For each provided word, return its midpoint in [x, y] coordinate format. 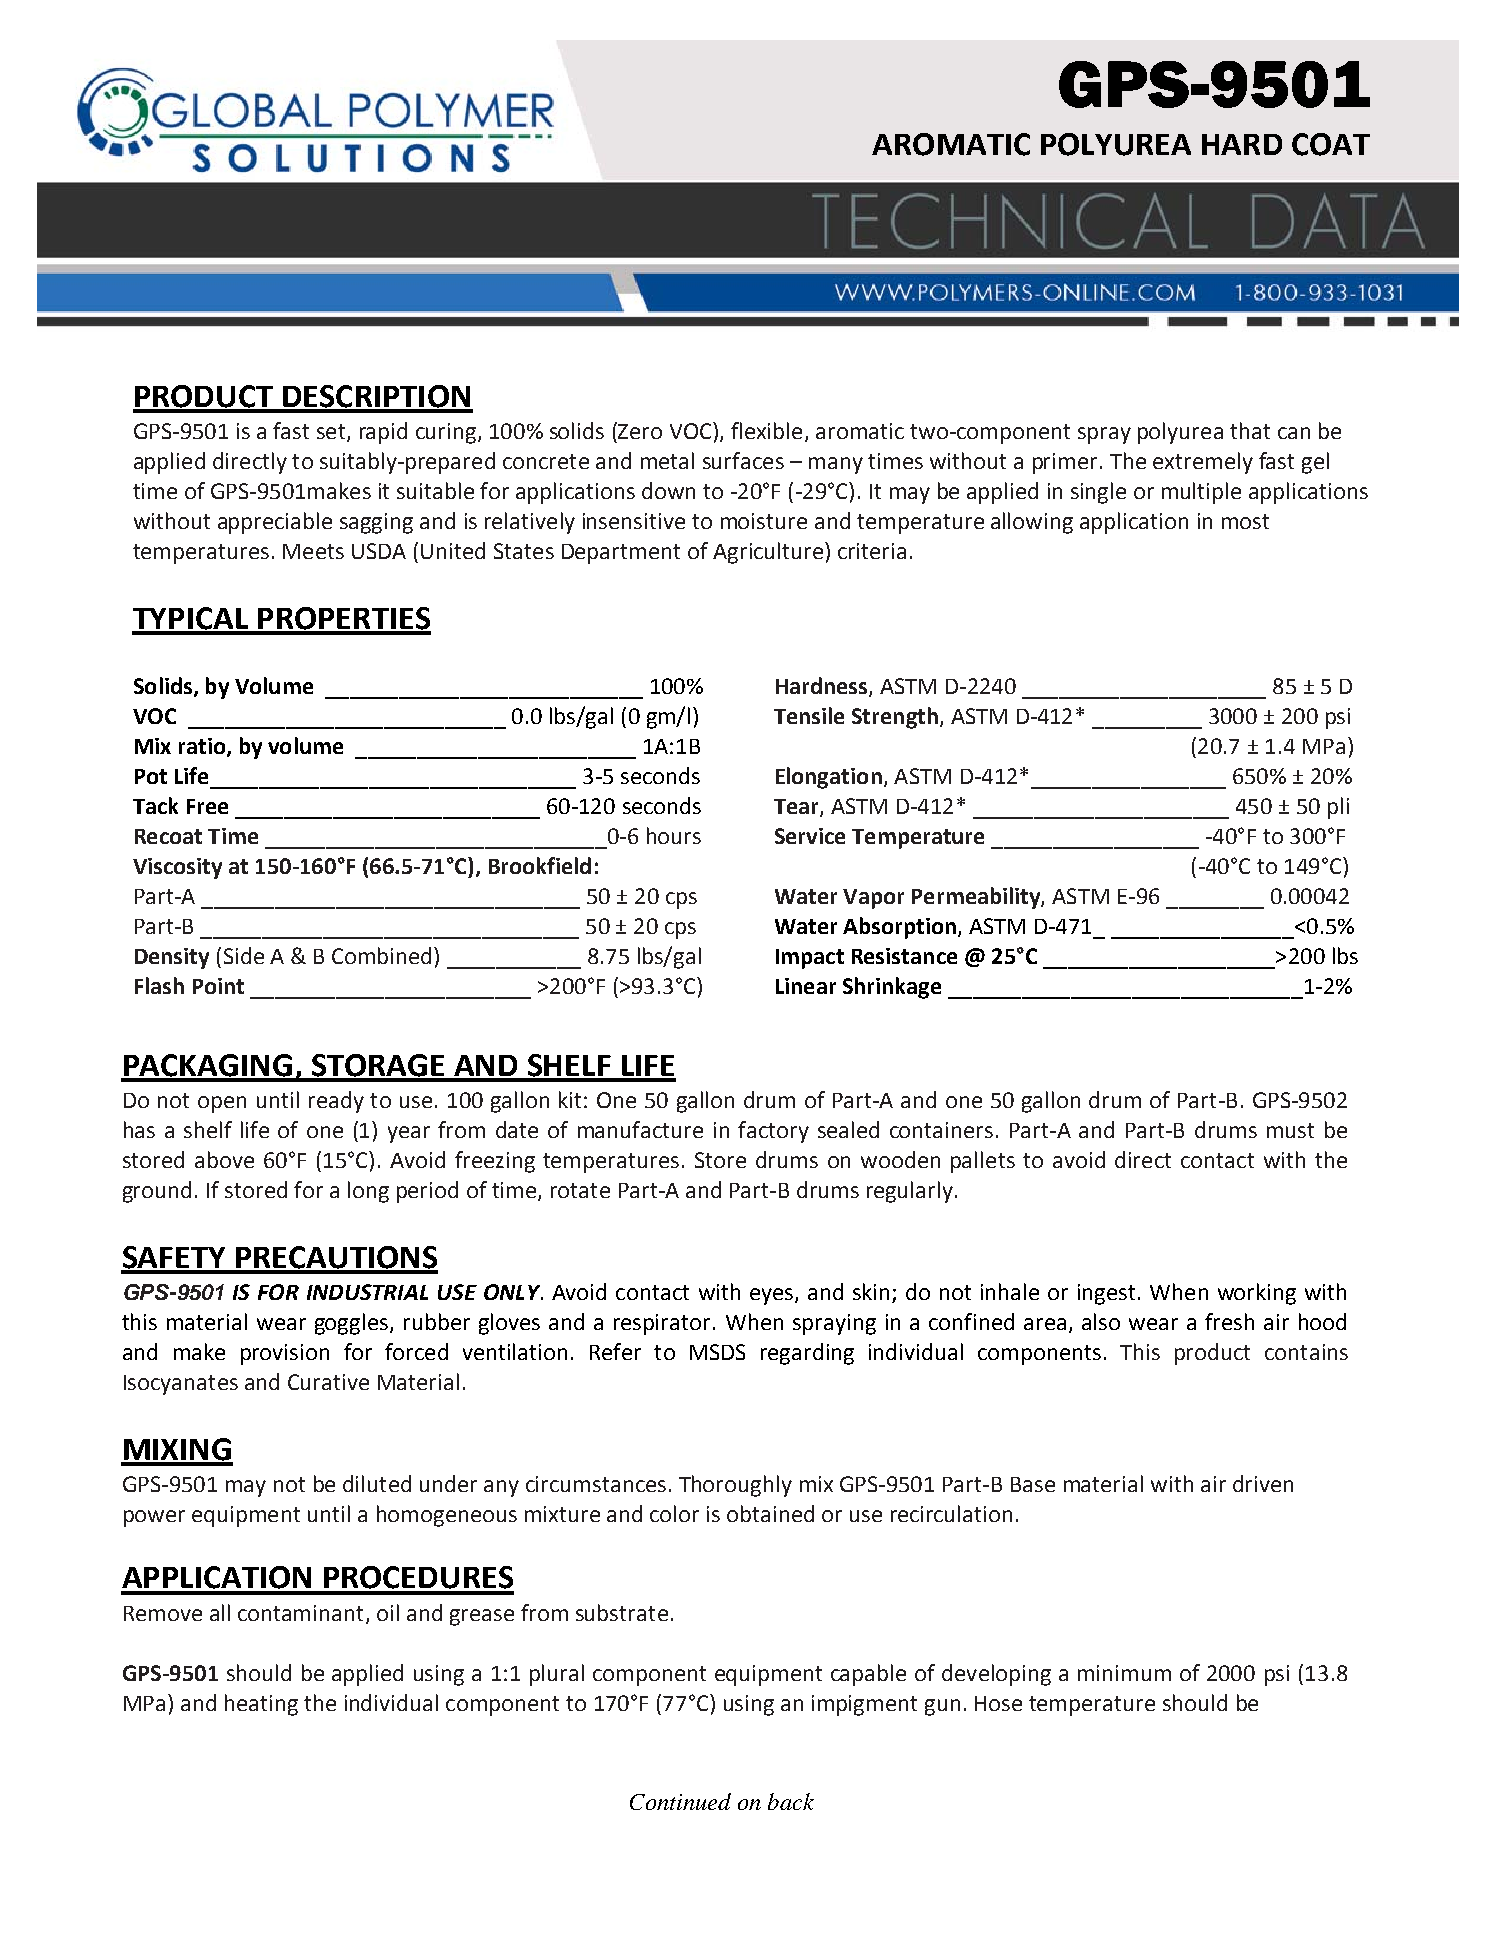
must [1290, 1130]
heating [261, 1705]
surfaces [743, 460]
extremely [1203, 463]
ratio [202, 746]
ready [336, 1102]
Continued [680, 1801]
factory [773, 1132]
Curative [328, 1382]
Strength [895, 718]
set [332, 433]
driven [1263, 1483]
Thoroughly [735, 1486]
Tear [797, 808]
